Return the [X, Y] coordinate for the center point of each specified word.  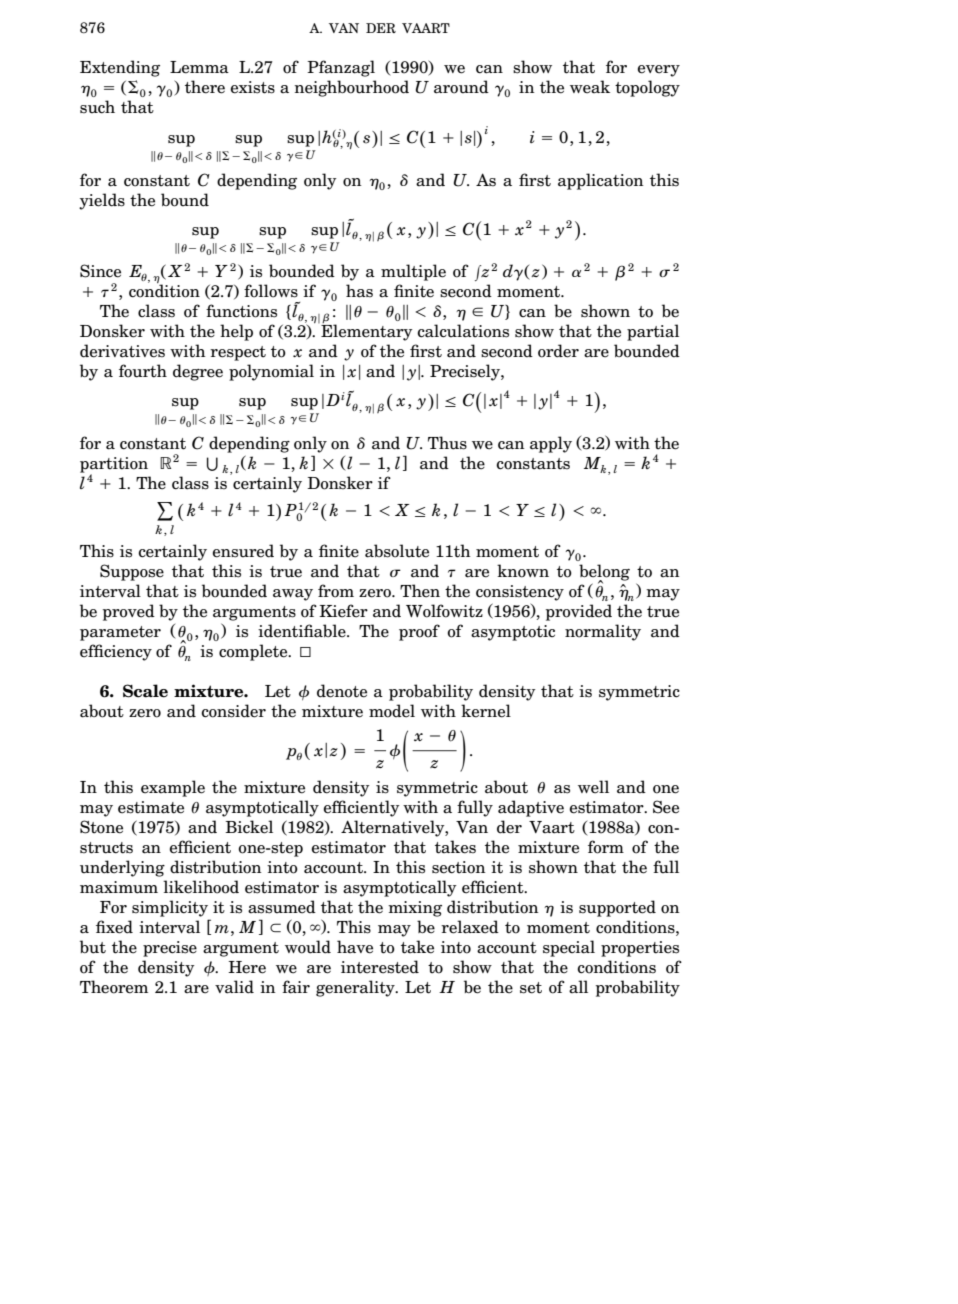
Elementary [367, 332]
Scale [145, 691]
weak [590, 87]
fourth [143, 371]
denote [342, 691]
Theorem [114, 987]
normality [603, 632]
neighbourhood [352, 88]
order [558, 351]
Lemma [199, 67]
